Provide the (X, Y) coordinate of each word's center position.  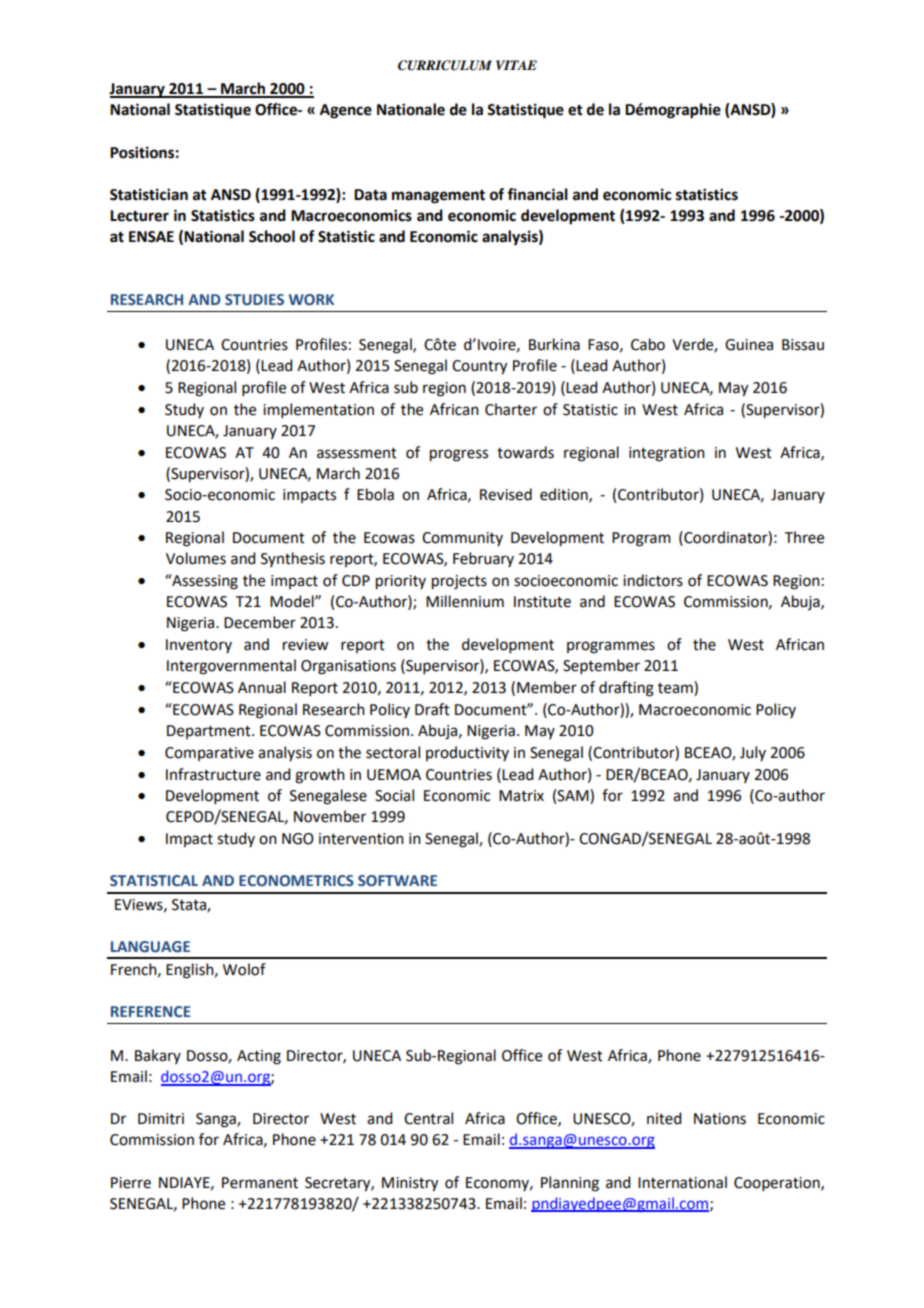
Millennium (465, 601)
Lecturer (139, 216)
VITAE (516, 65)
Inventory (199, 646)
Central (428, 1118)
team (676, 688)
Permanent (260, 1183)
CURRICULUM (445, 65)
